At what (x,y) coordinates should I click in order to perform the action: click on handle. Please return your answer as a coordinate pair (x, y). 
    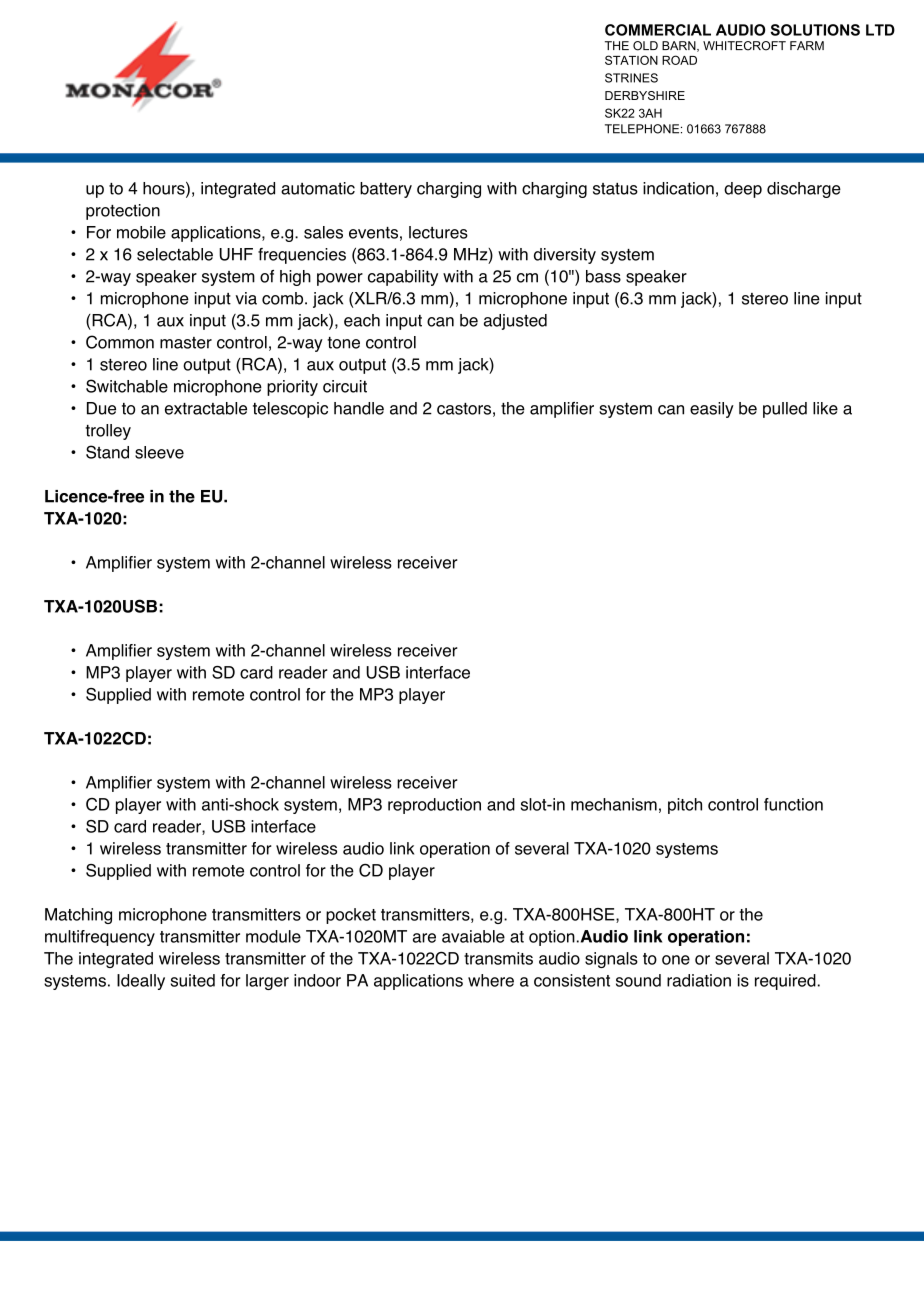
    Looking at the image, I should click on (359, 408).
